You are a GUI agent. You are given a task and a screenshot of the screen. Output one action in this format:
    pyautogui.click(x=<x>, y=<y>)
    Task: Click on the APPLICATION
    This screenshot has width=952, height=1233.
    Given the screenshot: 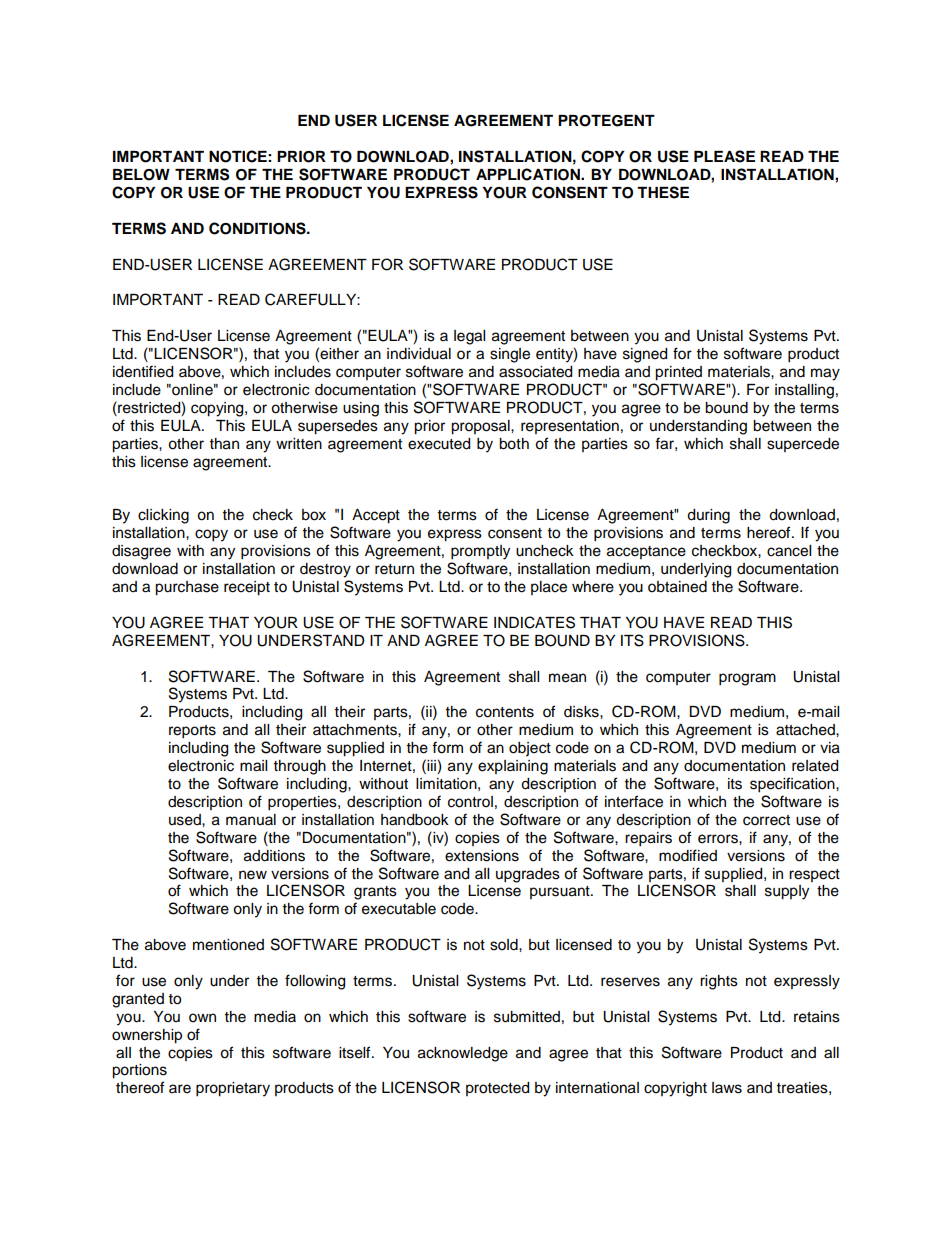 What is the action you would take?
    pyautogui.click(x=529, y=174)
